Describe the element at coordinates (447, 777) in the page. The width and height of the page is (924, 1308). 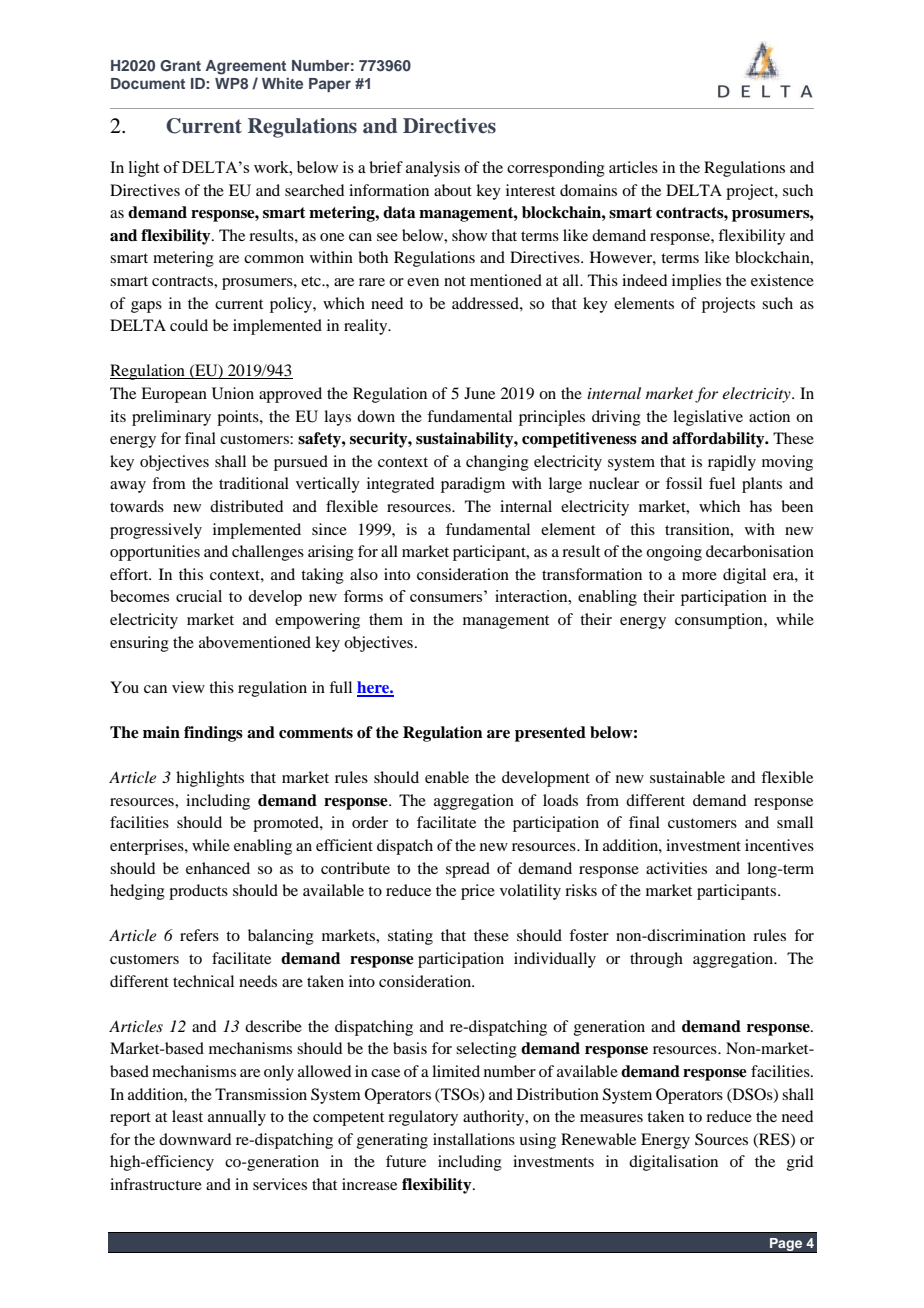
I see `enable` at that location.
